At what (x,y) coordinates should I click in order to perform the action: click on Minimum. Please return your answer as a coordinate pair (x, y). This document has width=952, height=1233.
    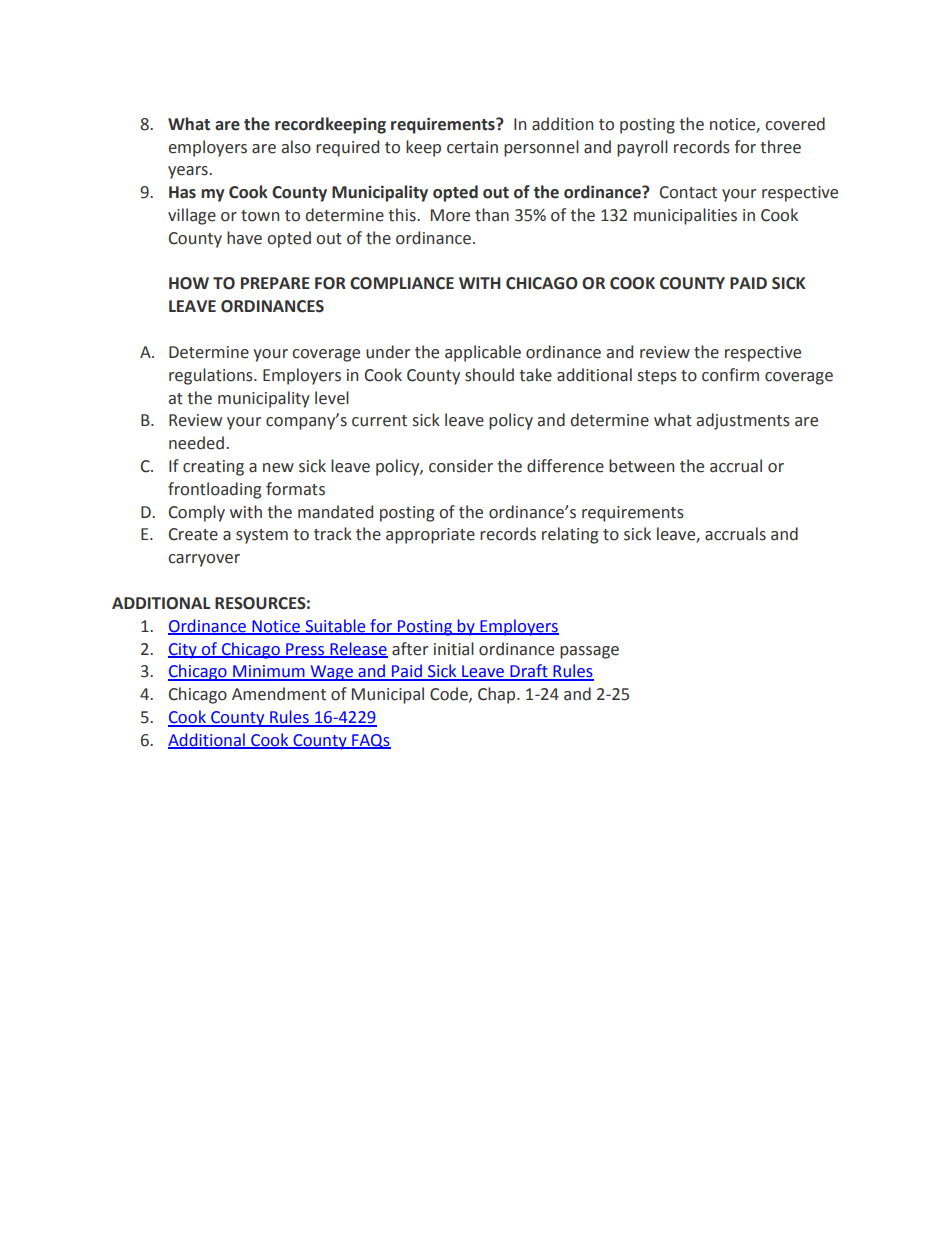
    Looking at the image, I should click on (269, 672).
